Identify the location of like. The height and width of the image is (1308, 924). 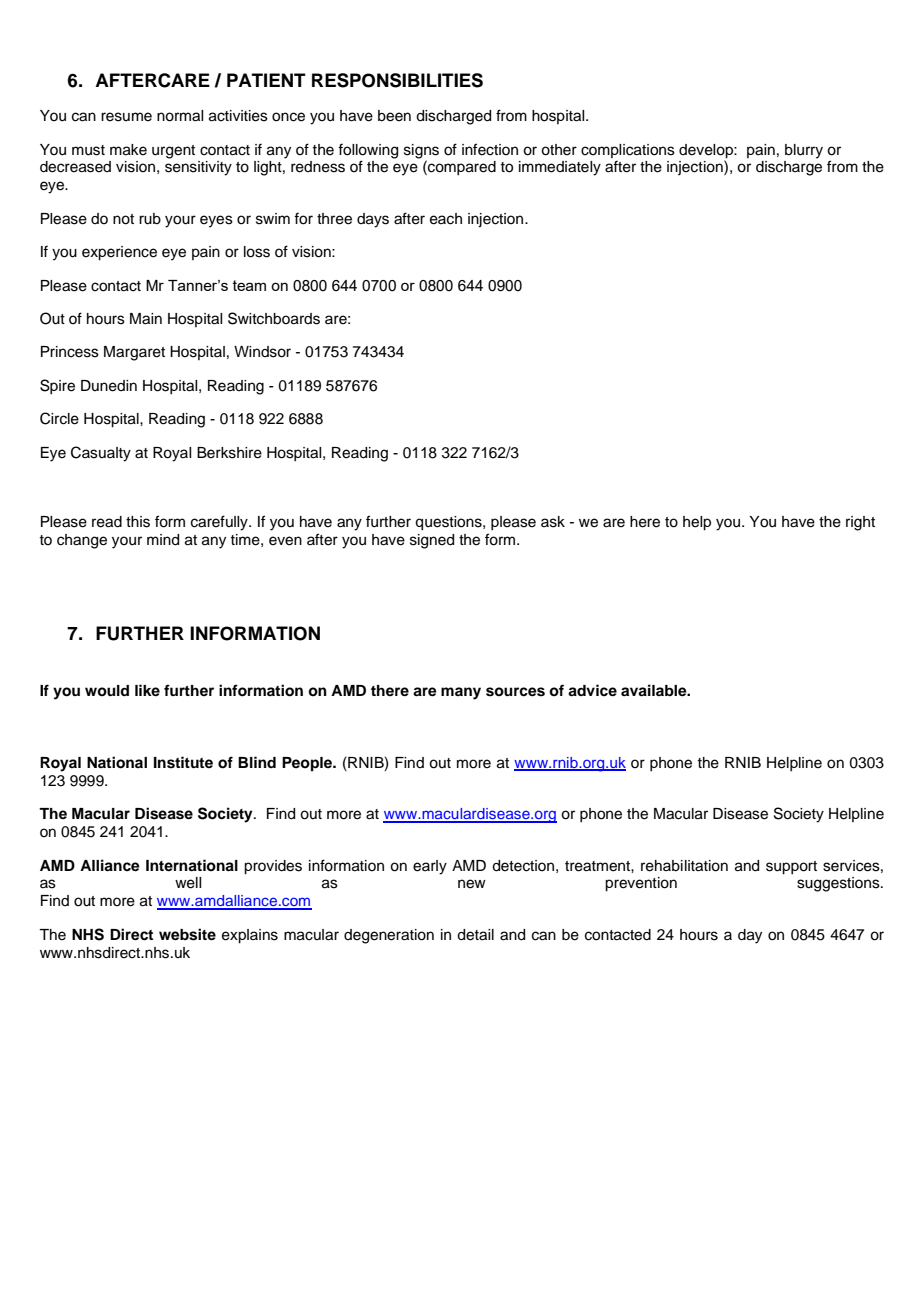
(147, 690).
